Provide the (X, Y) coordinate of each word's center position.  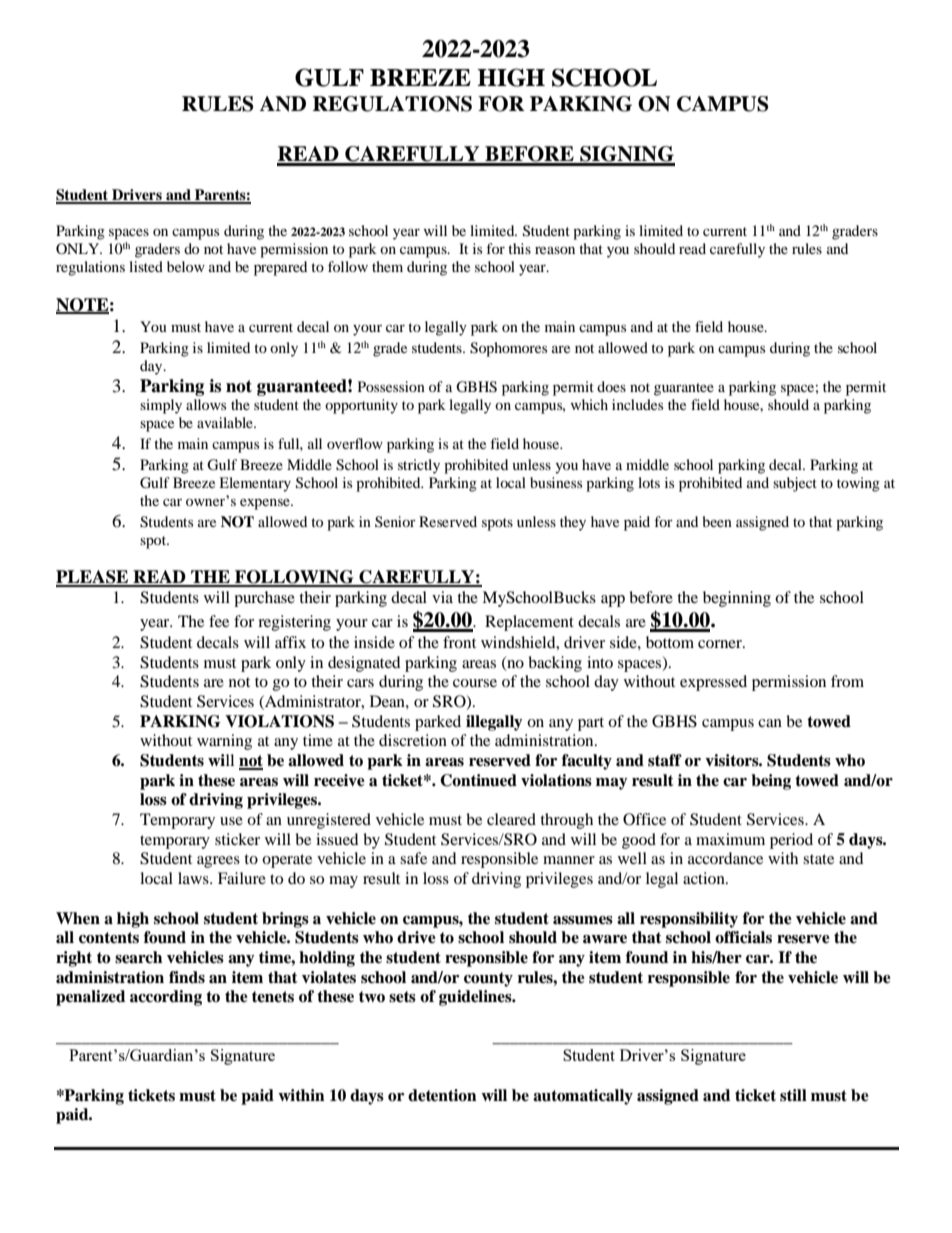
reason (555, 250)
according (166, 998)
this (519, 248)
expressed (713, 683)
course (475, 683)
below (186, 266)
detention (442, 1095)
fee (219, 621)
